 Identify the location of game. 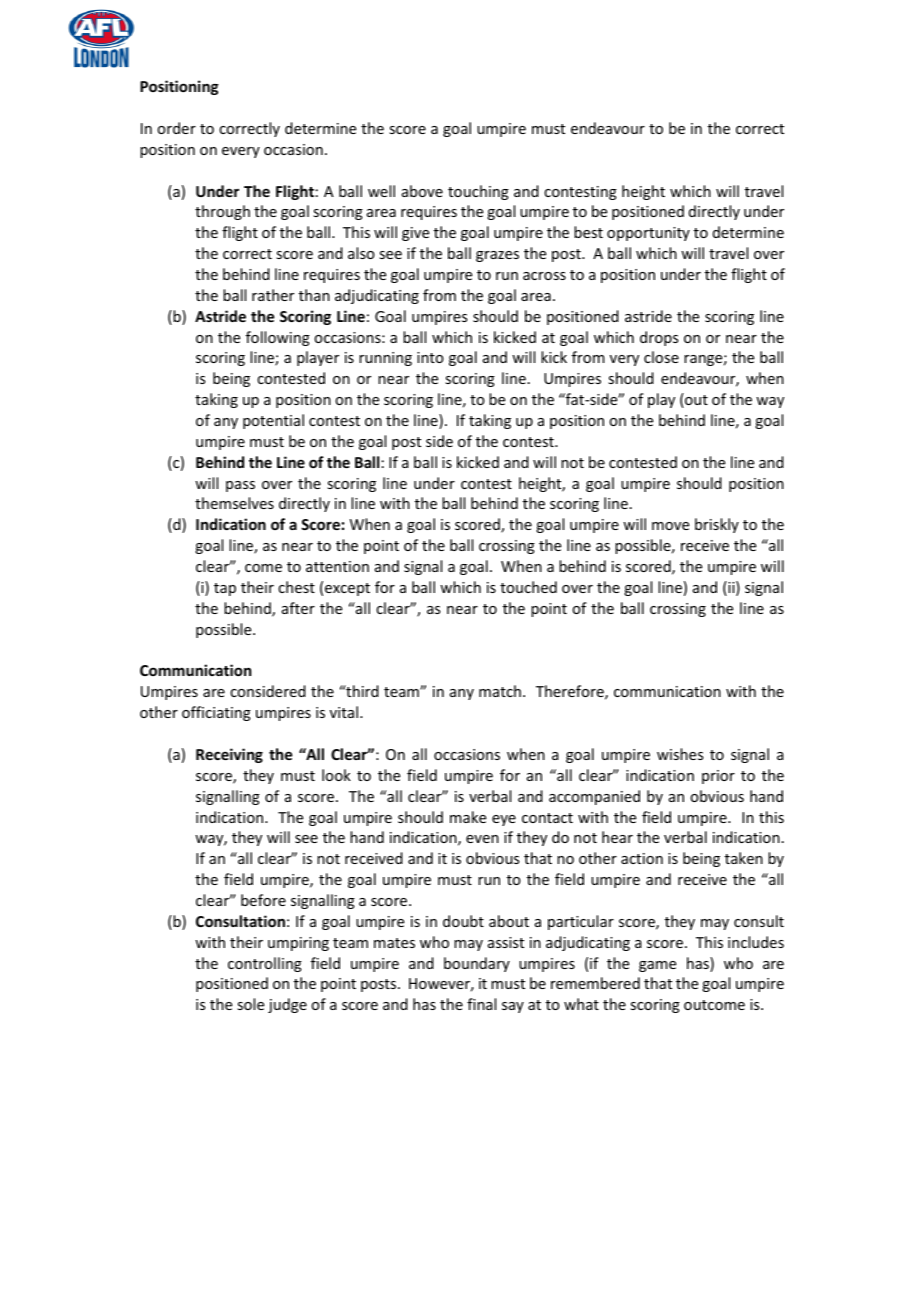
(657, 966).
